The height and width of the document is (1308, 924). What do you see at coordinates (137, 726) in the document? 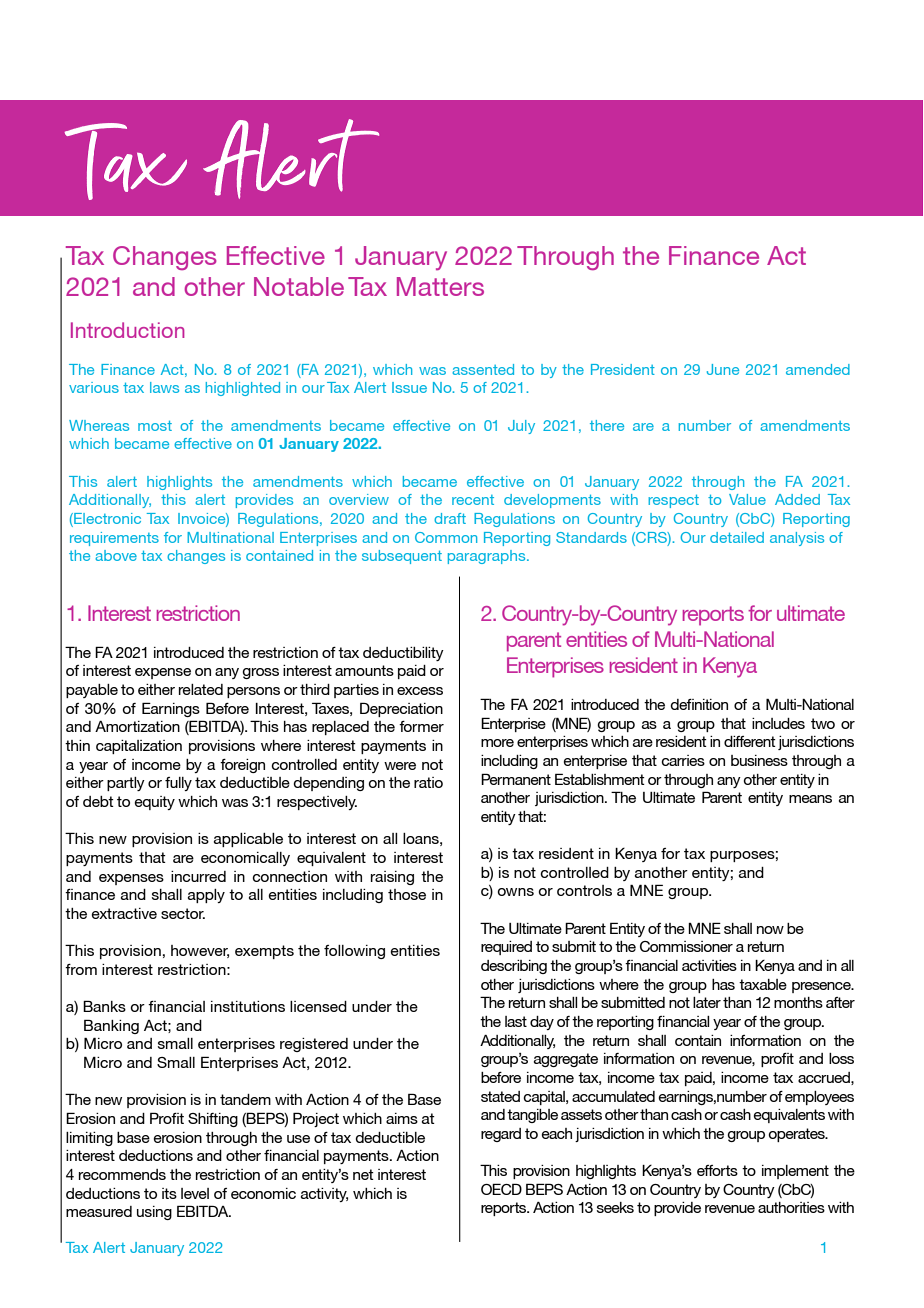
I see `Amortization` at bounding box center [137, 726].
